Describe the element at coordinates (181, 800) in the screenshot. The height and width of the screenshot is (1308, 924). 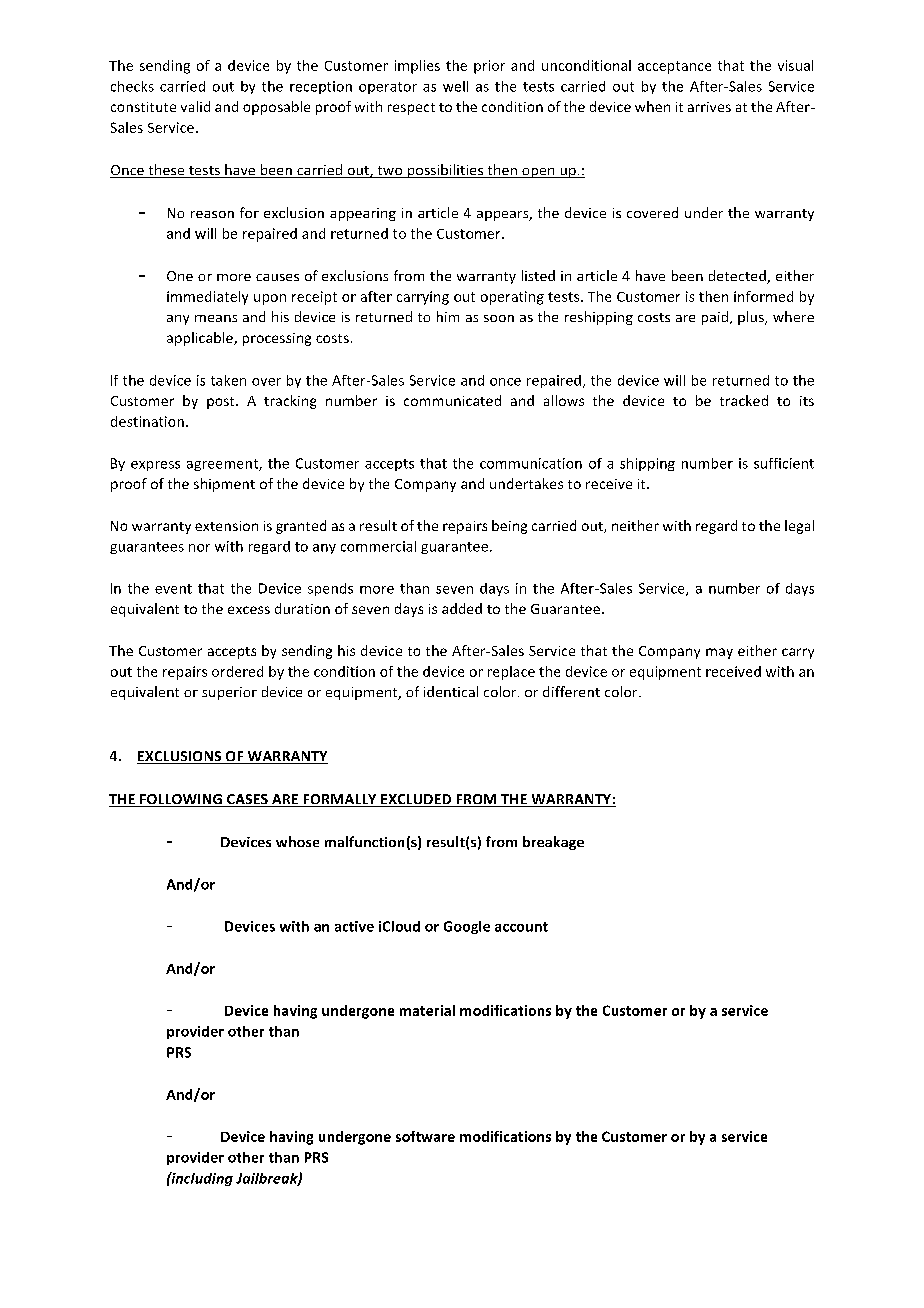
I see `FOLLOWING` at that location.
